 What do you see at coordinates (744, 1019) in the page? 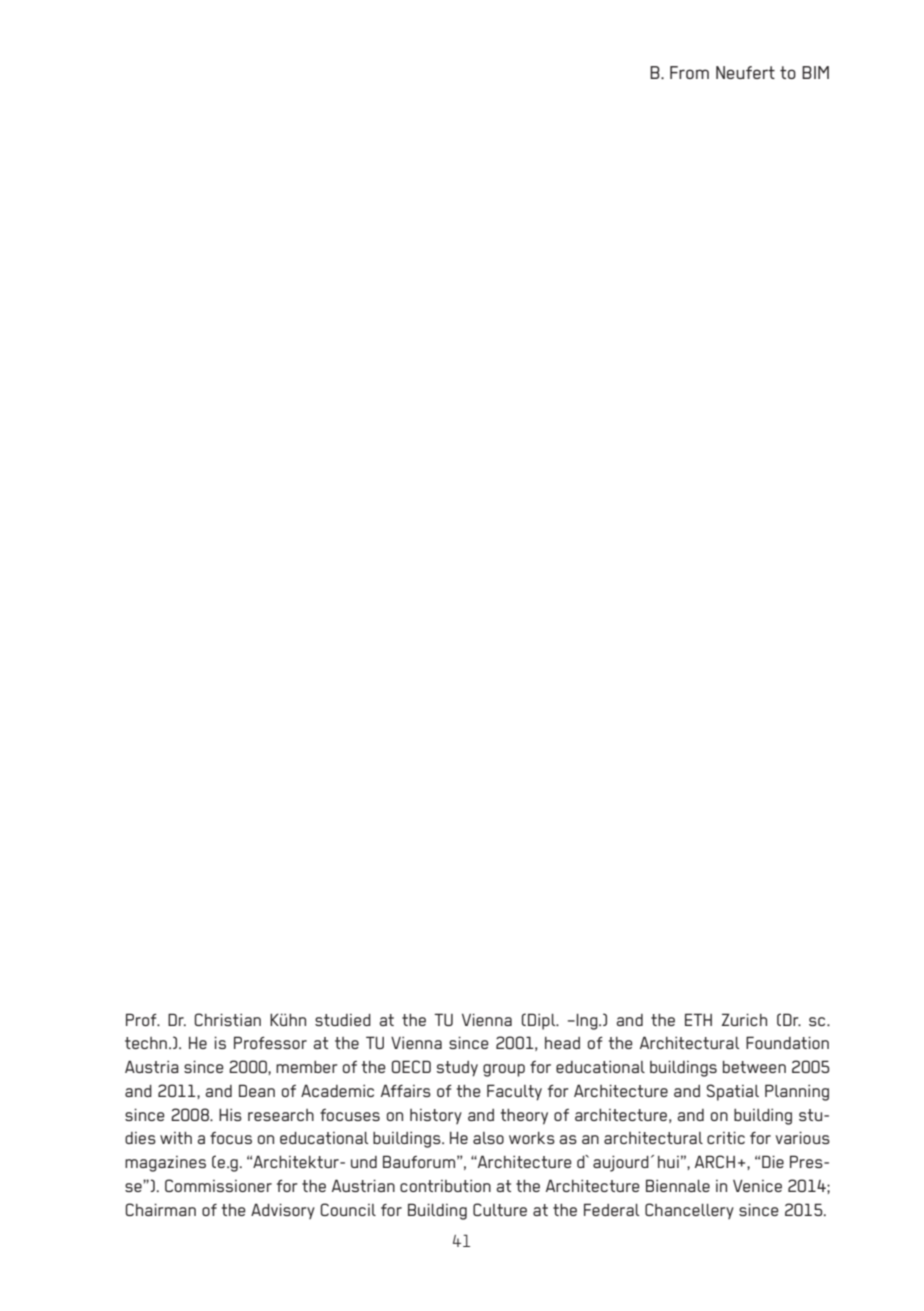
I see `Zurich` at bounding box center [744, 1019].
